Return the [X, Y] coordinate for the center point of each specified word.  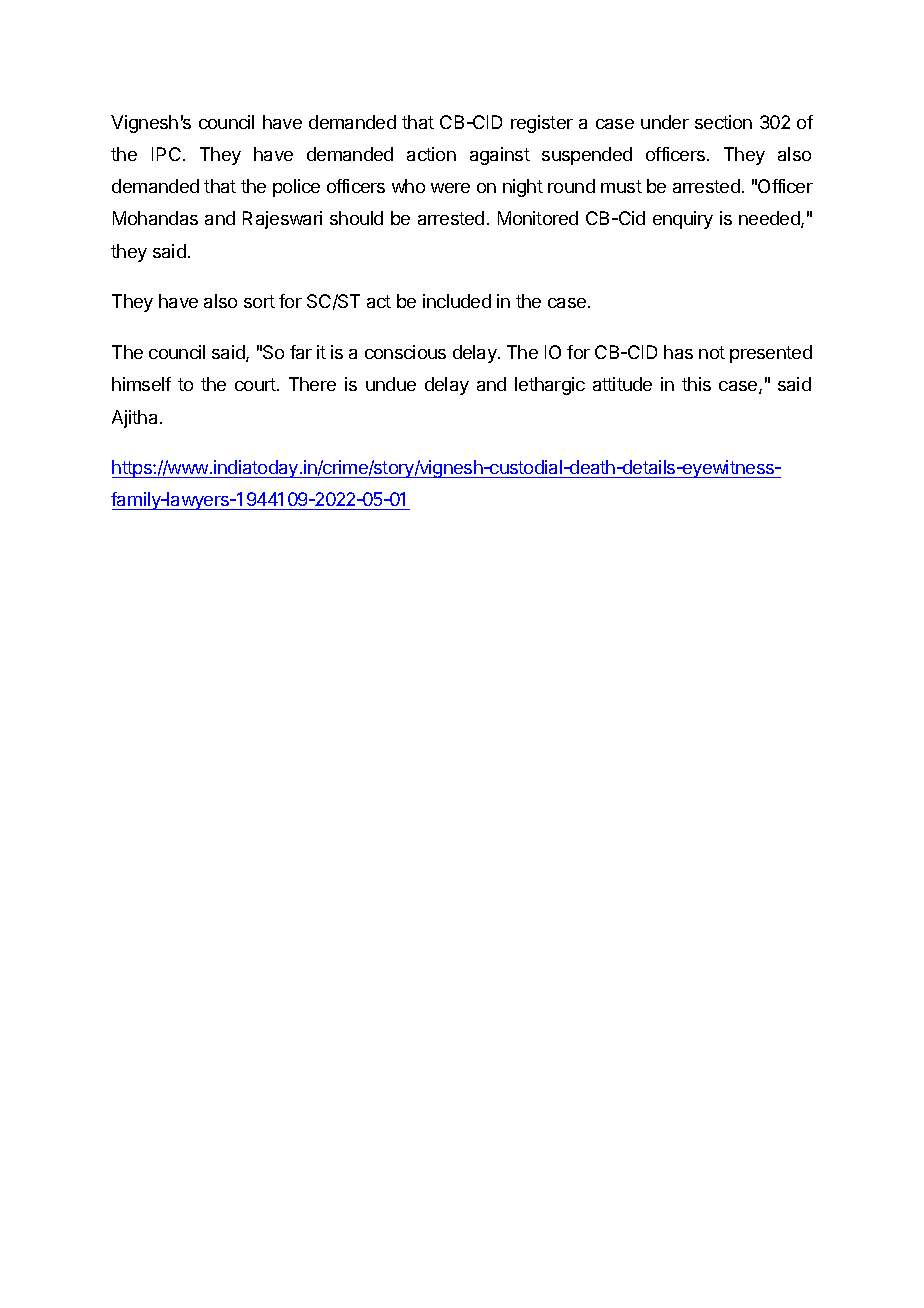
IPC [166, 154]
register [542, 124]
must [621, 186]
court [256, 384]
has [678, 352]
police [296, 188]
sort [259, 301]
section [723, 122]
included [457, 301]
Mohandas [155, 218]
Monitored [538, 218]
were [450, 188]
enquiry [683, 220]
